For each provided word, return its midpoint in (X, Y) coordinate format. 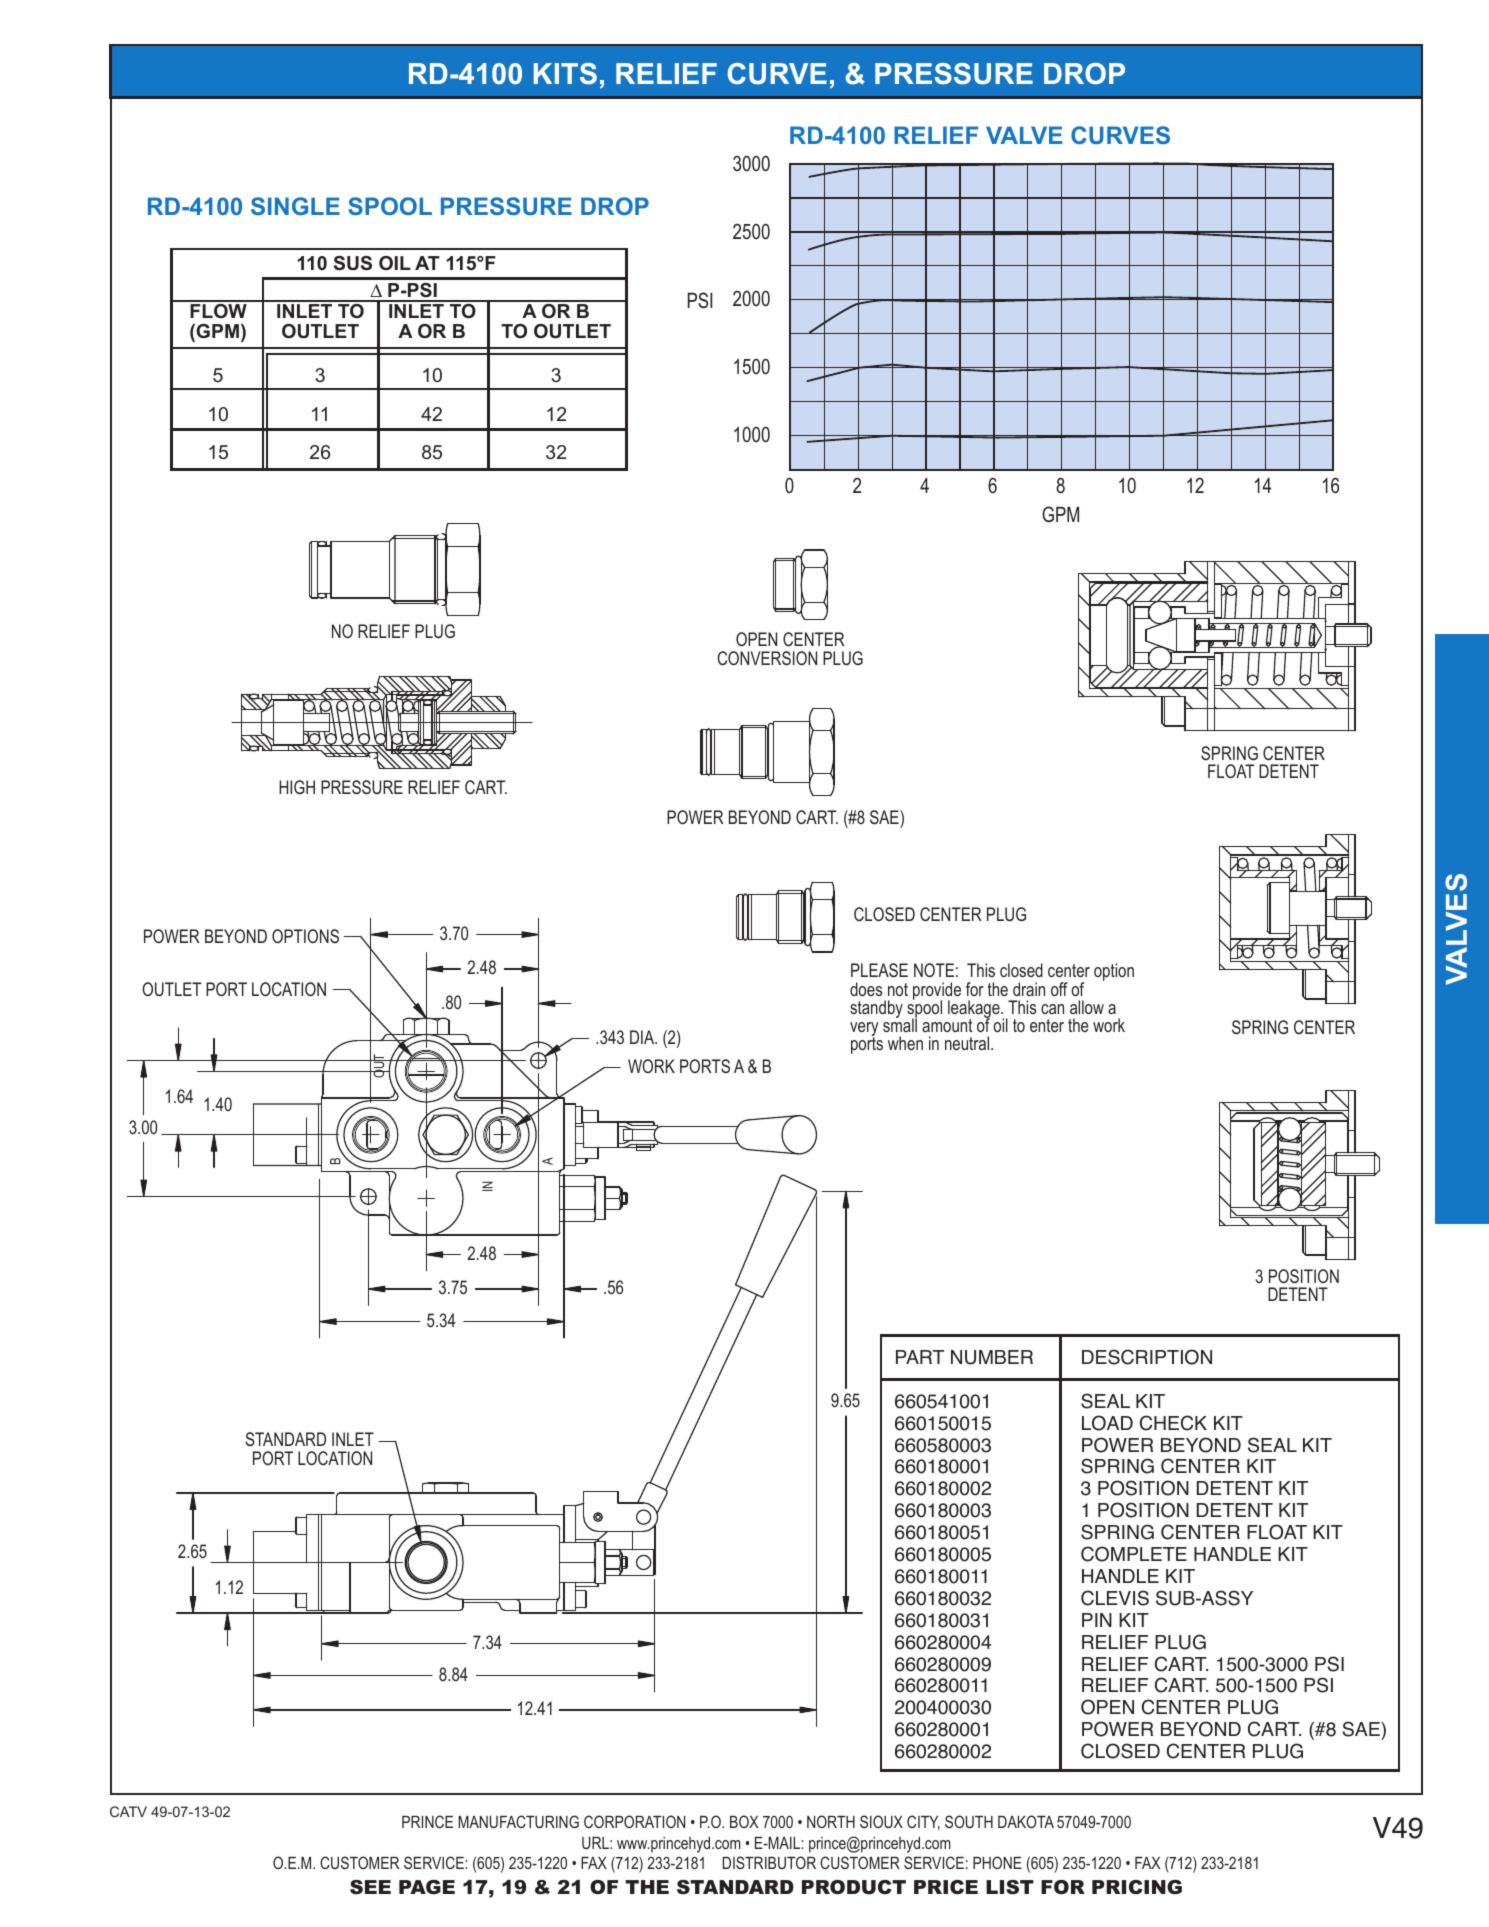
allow (1087, 1007)
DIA (643, 1037)
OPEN (756, 639)
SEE (370, 1887)
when (905, 1043)
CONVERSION (767, 658)
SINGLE (295, 206)
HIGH (297, 787)
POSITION (1304, 1276)
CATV (128, 1811)
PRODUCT (854, 1887)
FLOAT (1231, 771)
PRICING (1137, 1887)
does (866, 989)
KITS (565, 74)
